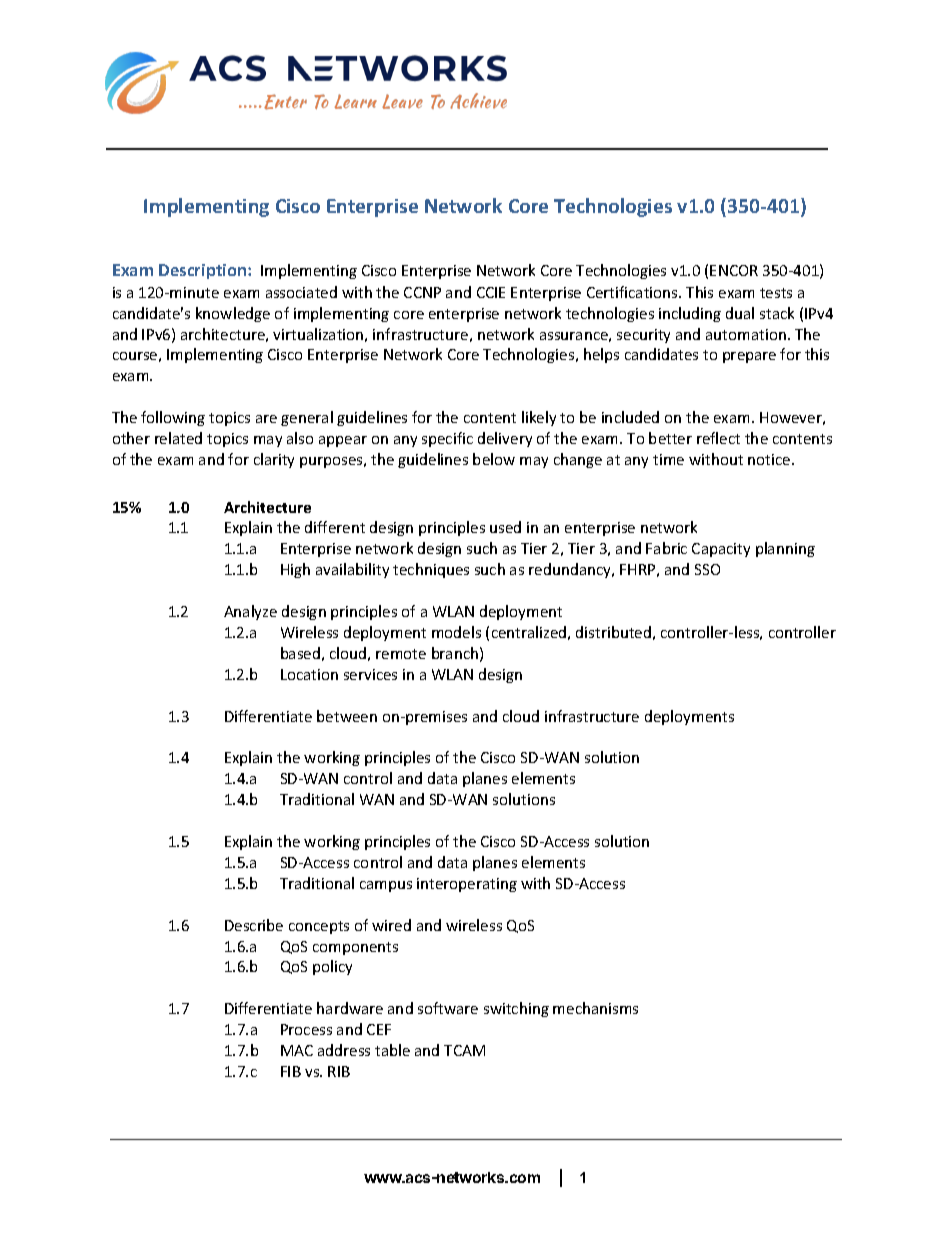  What do you see at coordinates (690, 314) in the screenshot?
I see `including` at bounding box center [690, 314].
